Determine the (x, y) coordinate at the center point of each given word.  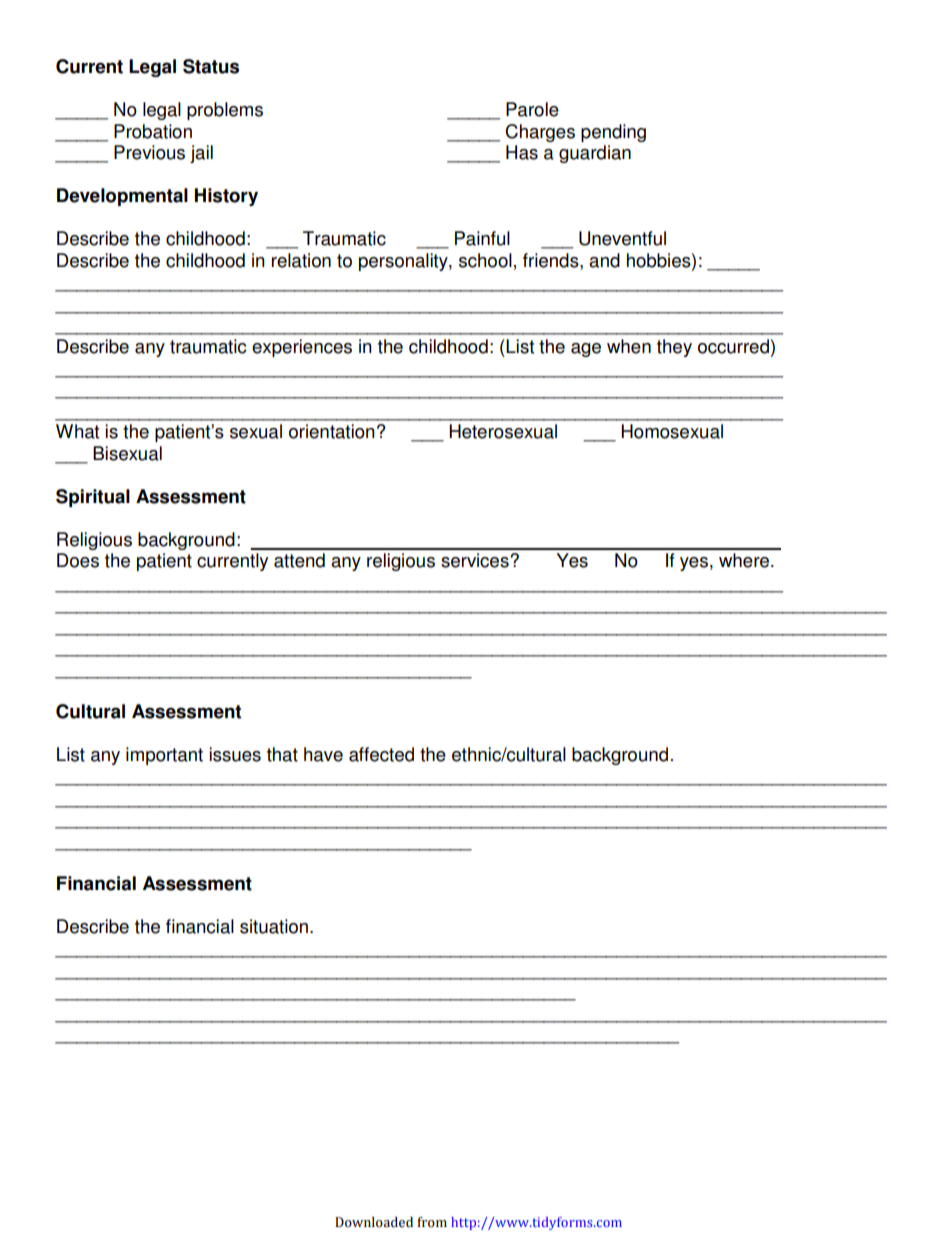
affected (381, 754)
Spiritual (93, 498)
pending (613, 133)
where (745, 560)
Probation (153, 131)
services (476, 560)
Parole (532, 109)
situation (274, 926)
